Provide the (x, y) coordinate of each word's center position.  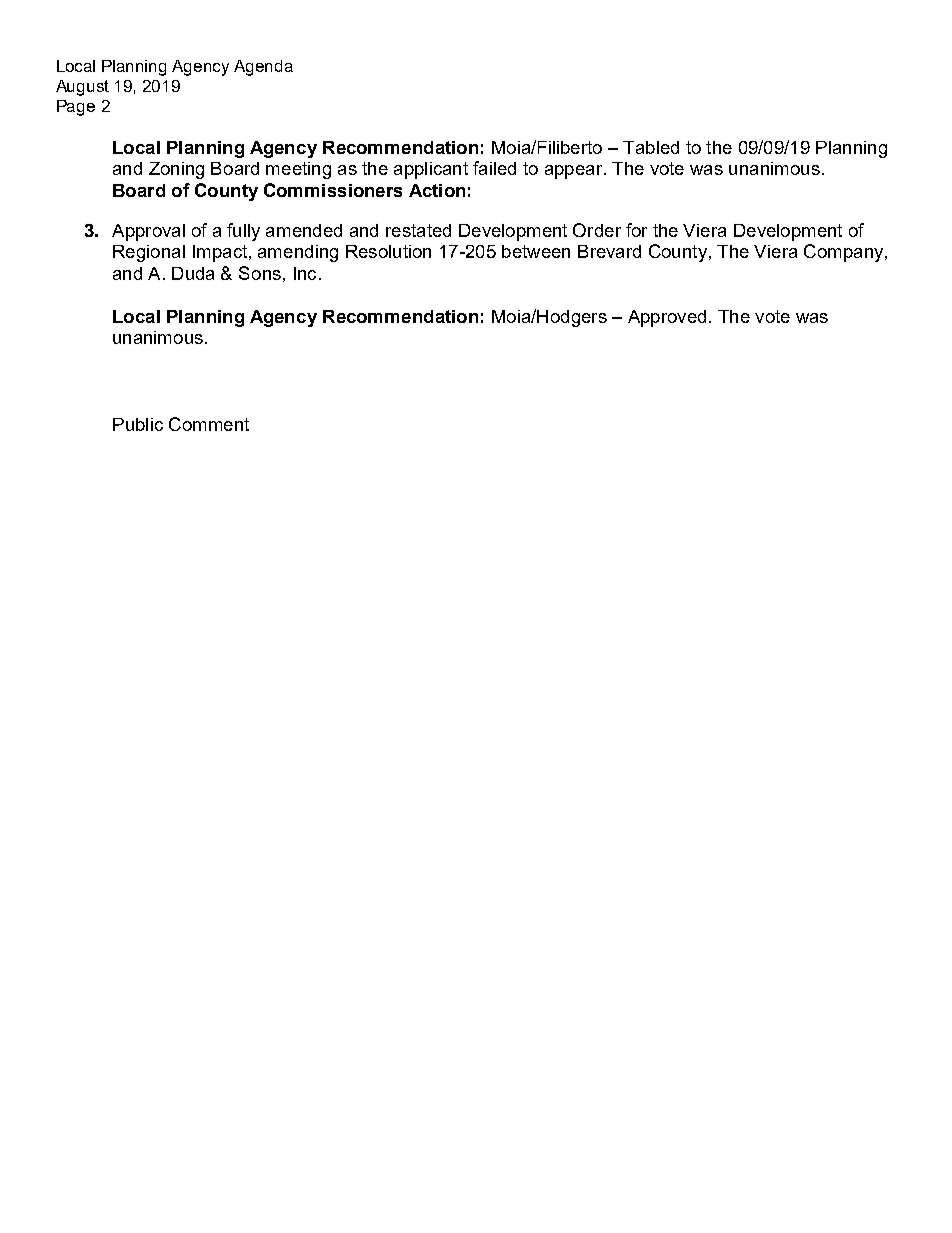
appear (575, 172)
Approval (148, 232)
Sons (260, 273)
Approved (667, 318)
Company (845, 253)
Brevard (609, 251)
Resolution (388, 251)
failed (494, 168)
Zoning (176, 170)
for (636, 230)
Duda (193, 273)
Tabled (651, 147)
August (82, 88)
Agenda (263, 68)
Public (138, 424)
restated (418, 230)
